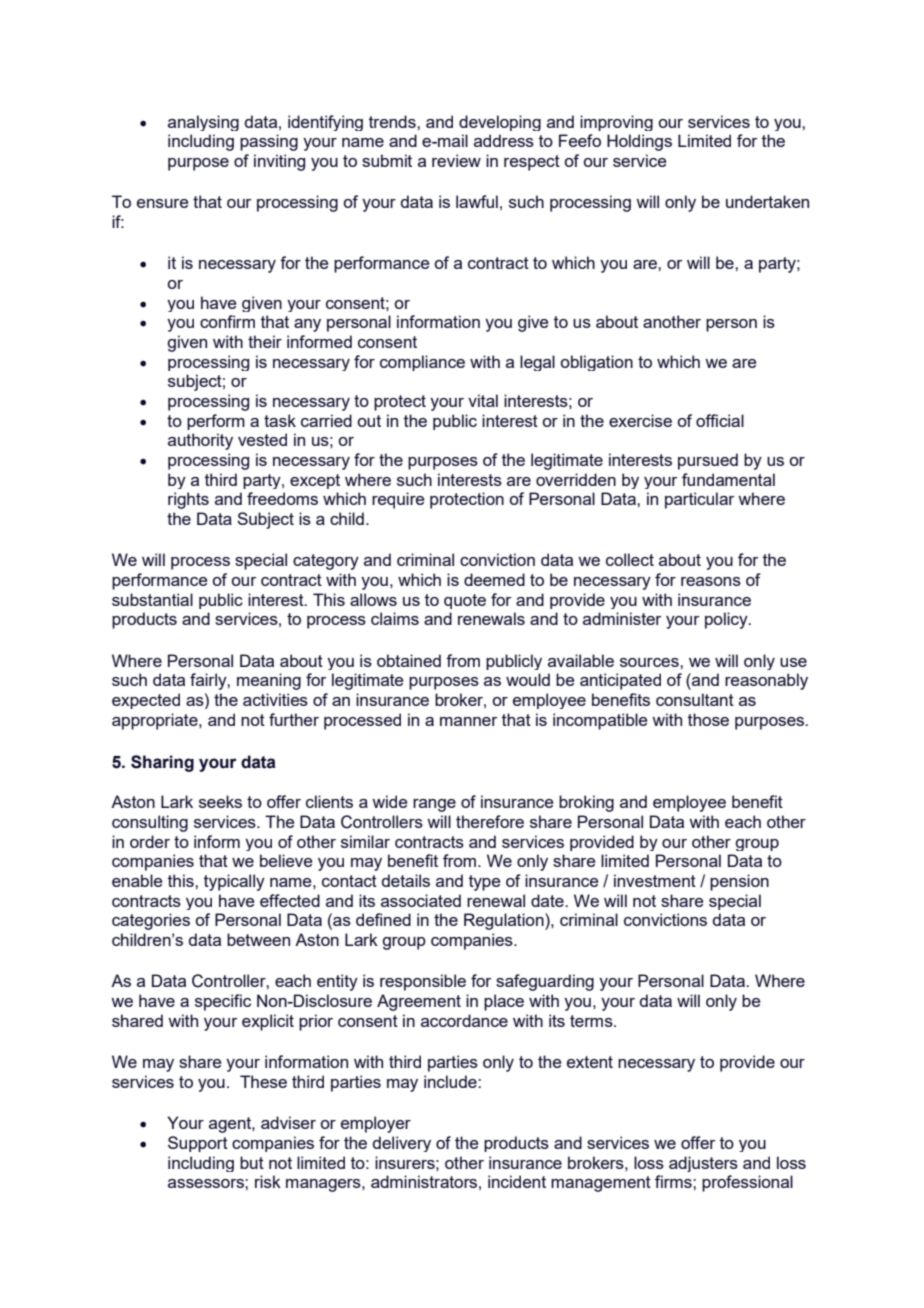 The image size is (924, 1308). What do you see at coordinates (162, 763) in the image?
I see `Sharing` at bounding box center [162, 763].
